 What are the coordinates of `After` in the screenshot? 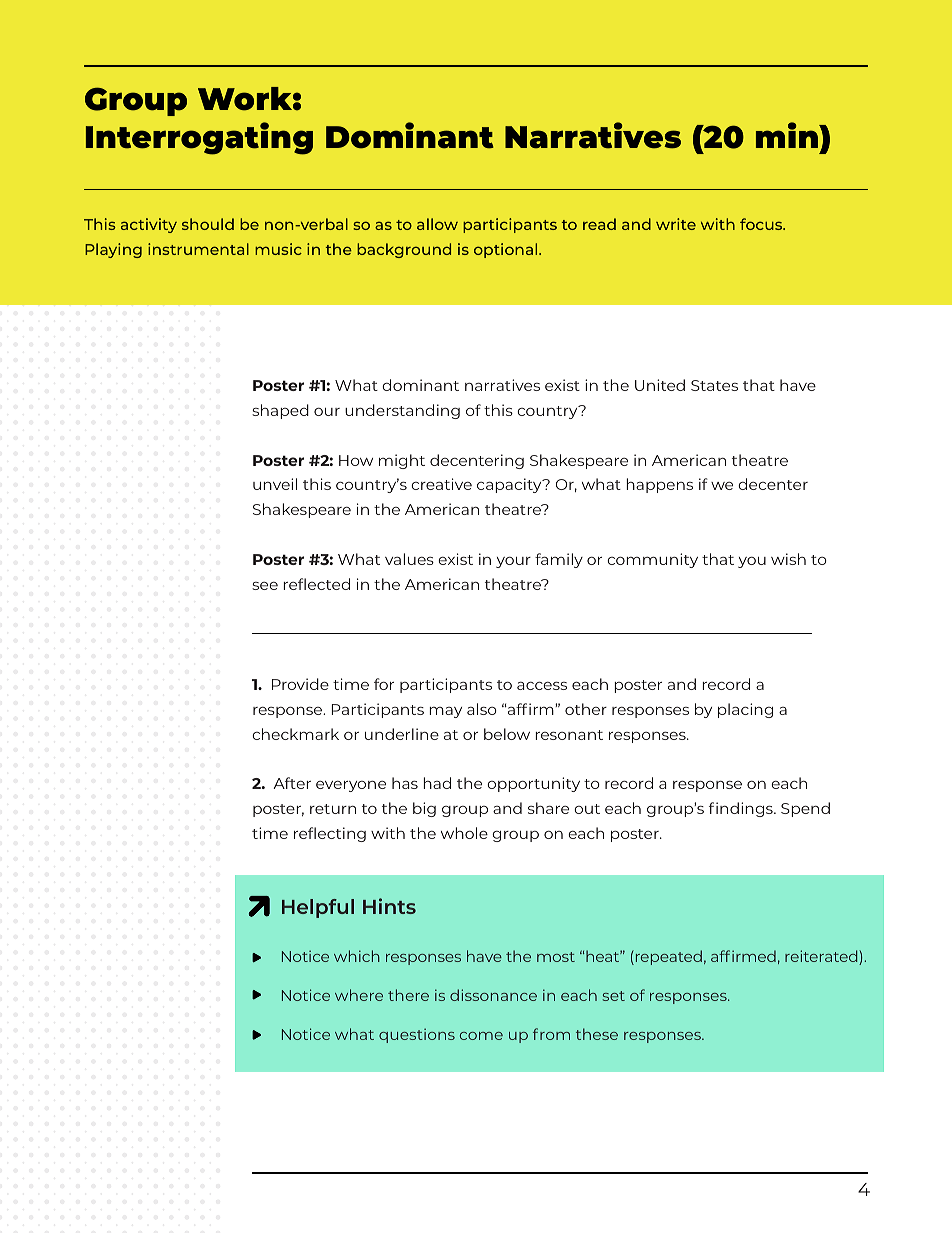 It's located at (292, 783).
